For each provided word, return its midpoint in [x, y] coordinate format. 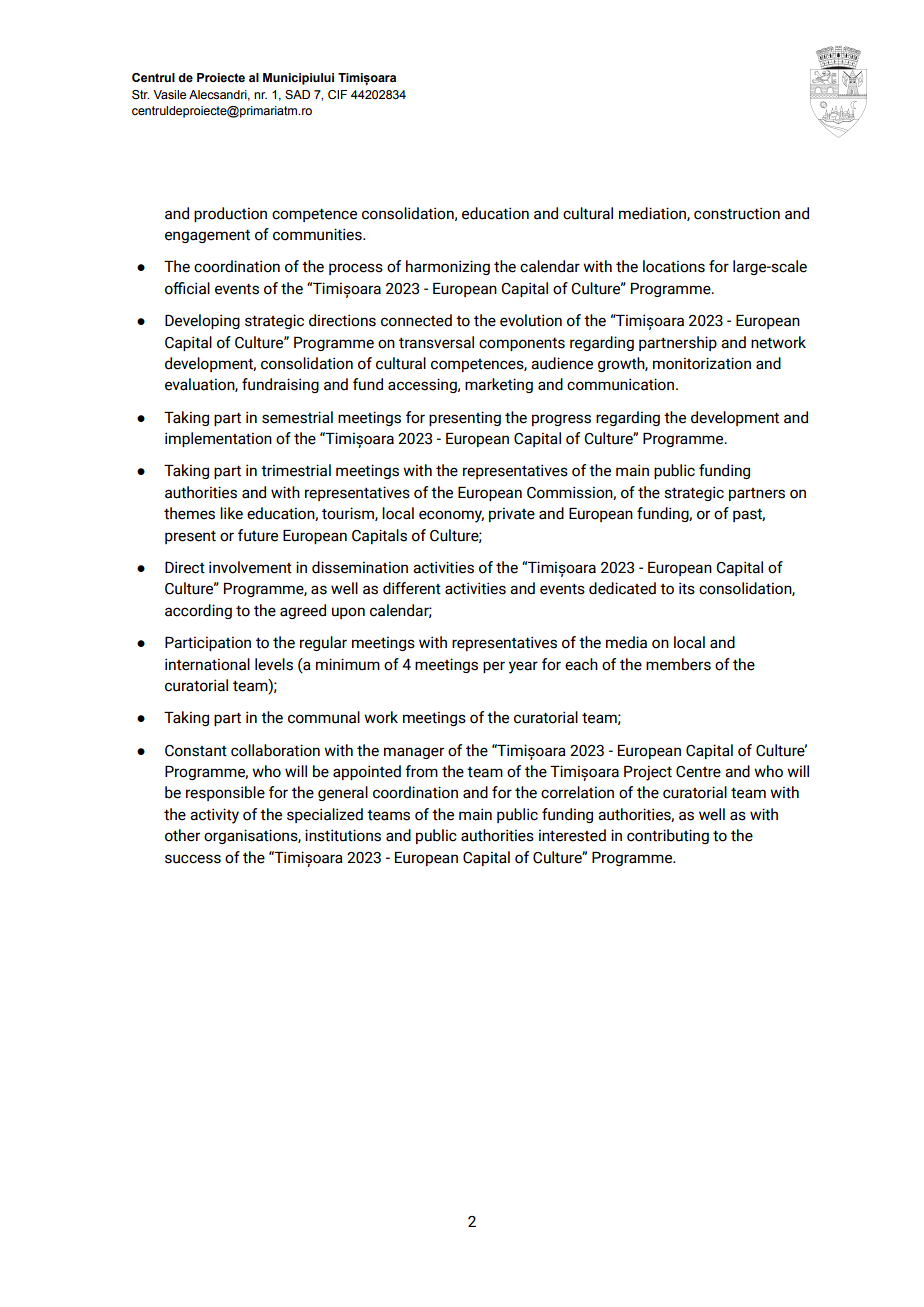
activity [214, 816]
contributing [668, 836]
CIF [337, 95]
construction [737, 213]
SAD [297, 94]
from [421, 771]
